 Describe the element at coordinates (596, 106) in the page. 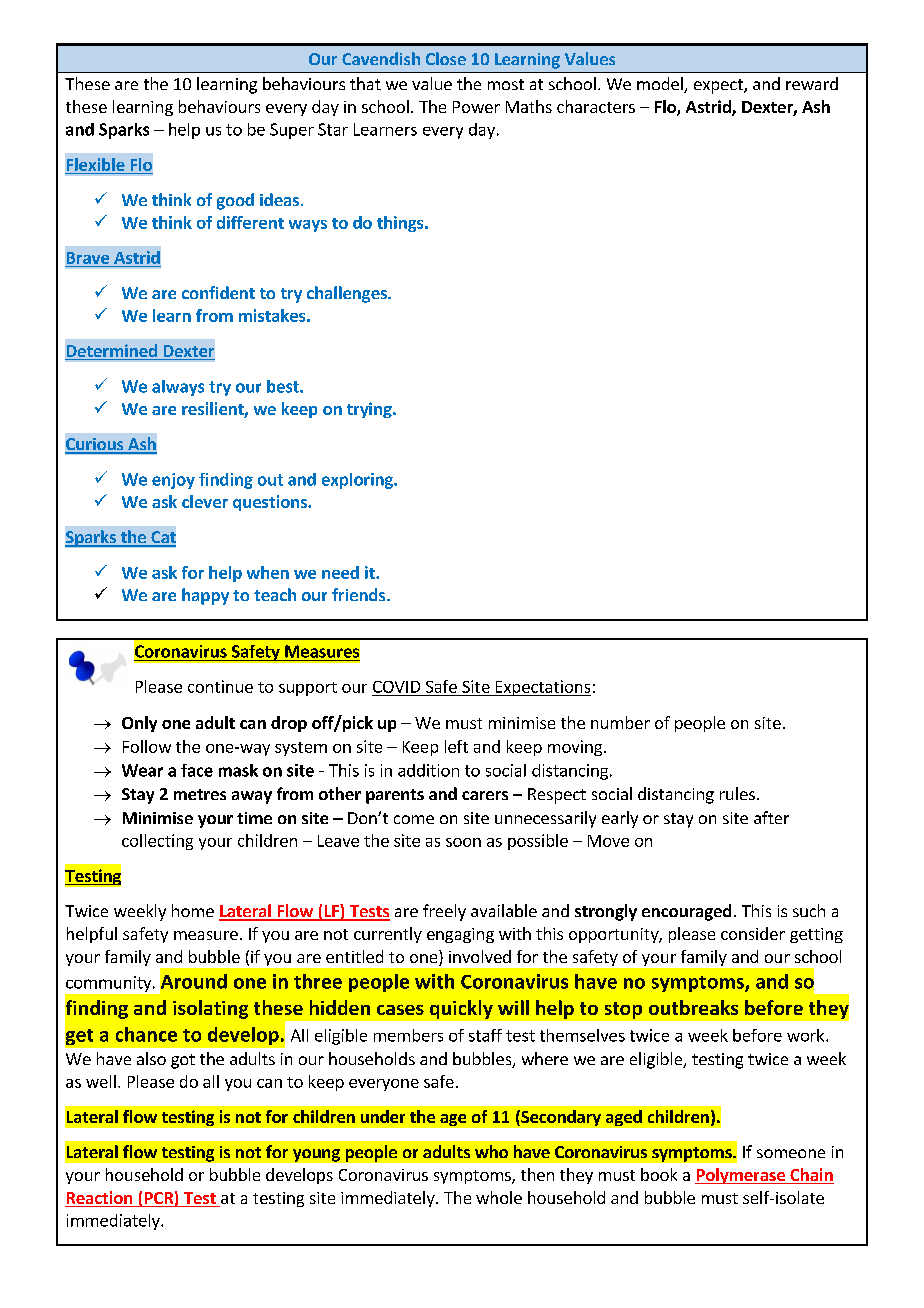

I see `characters` at that location.
